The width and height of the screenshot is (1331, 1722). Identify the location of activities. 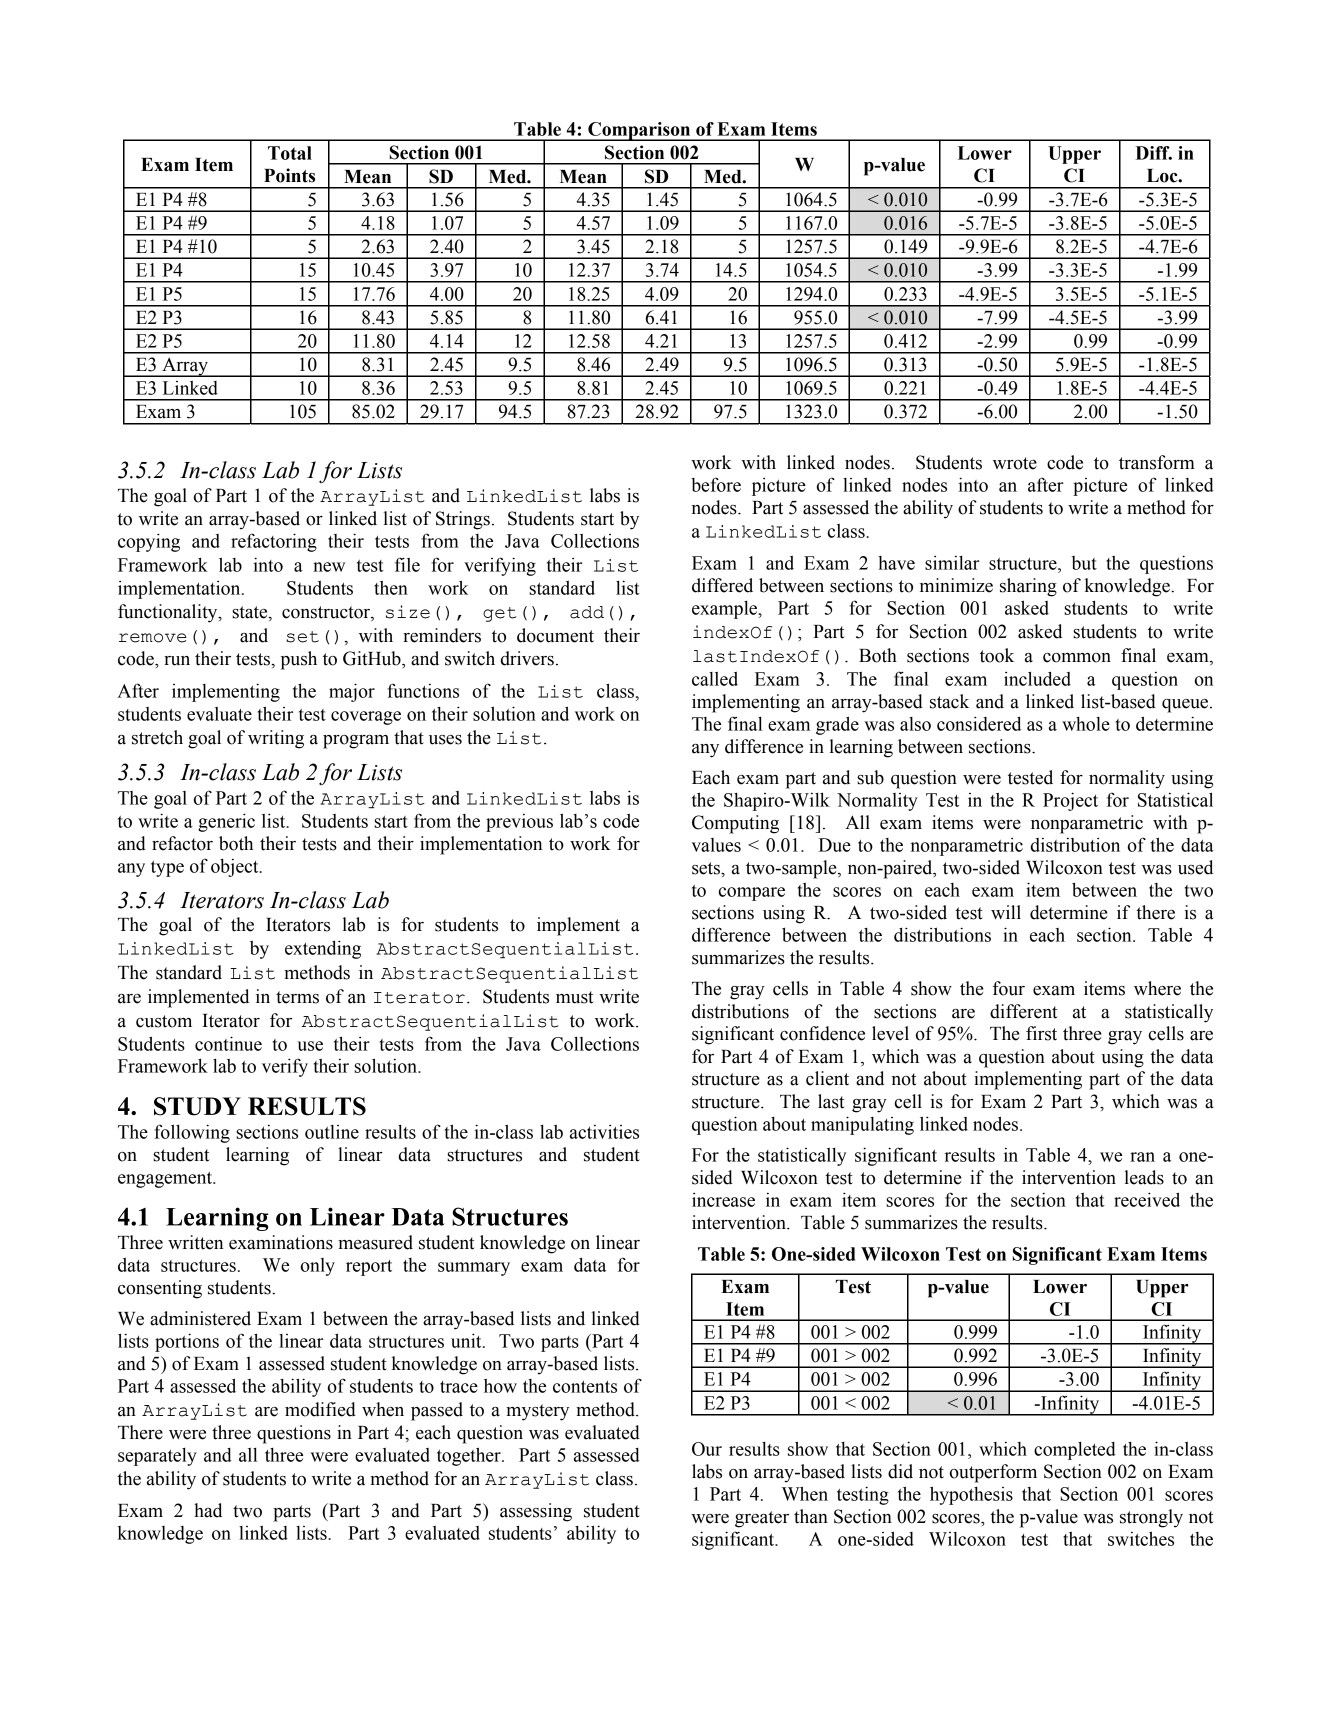
(604, 1132).
